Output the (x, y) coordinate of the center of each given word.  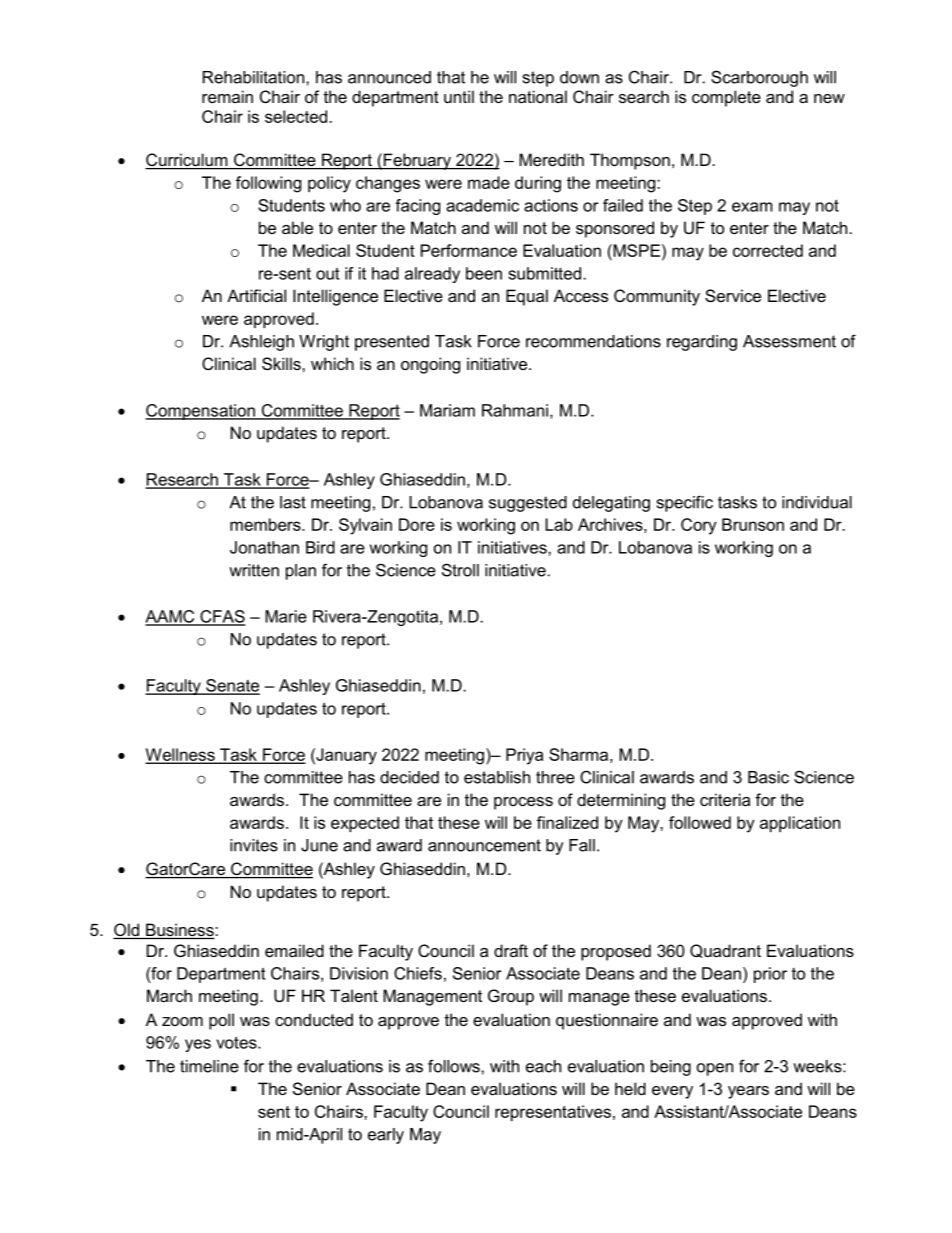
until (459, 96)
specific (685, 503)
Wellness (181, 755)
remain (227, 96)
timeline (209, 1066)
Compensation (201, 412)
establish (497, 777)
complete (726, 98)
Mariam (447, 410)
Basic (768, 777)
